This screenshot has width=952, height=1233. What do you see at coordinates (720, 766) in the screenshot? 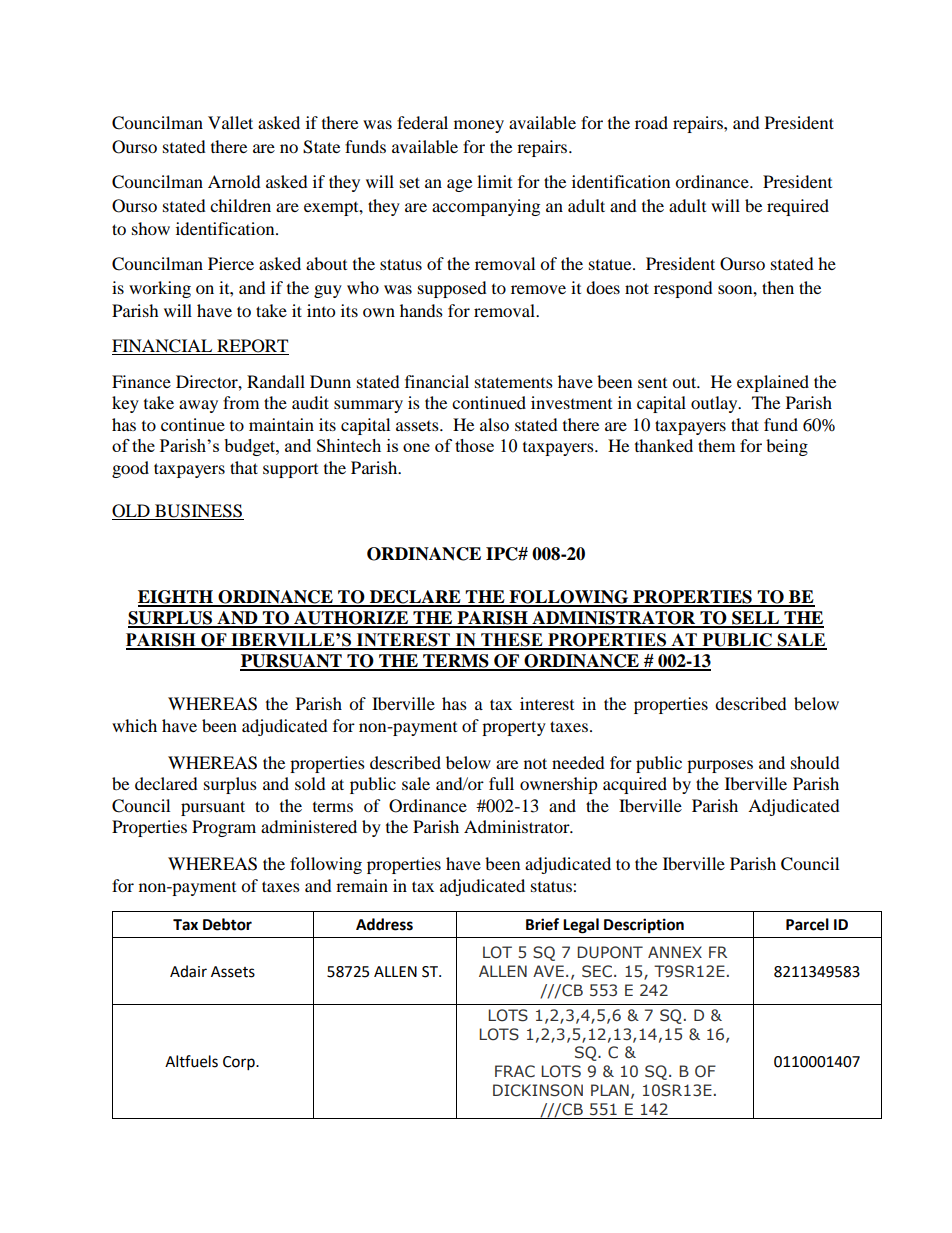
I see `purposes` at bounding box center [720, 766].
